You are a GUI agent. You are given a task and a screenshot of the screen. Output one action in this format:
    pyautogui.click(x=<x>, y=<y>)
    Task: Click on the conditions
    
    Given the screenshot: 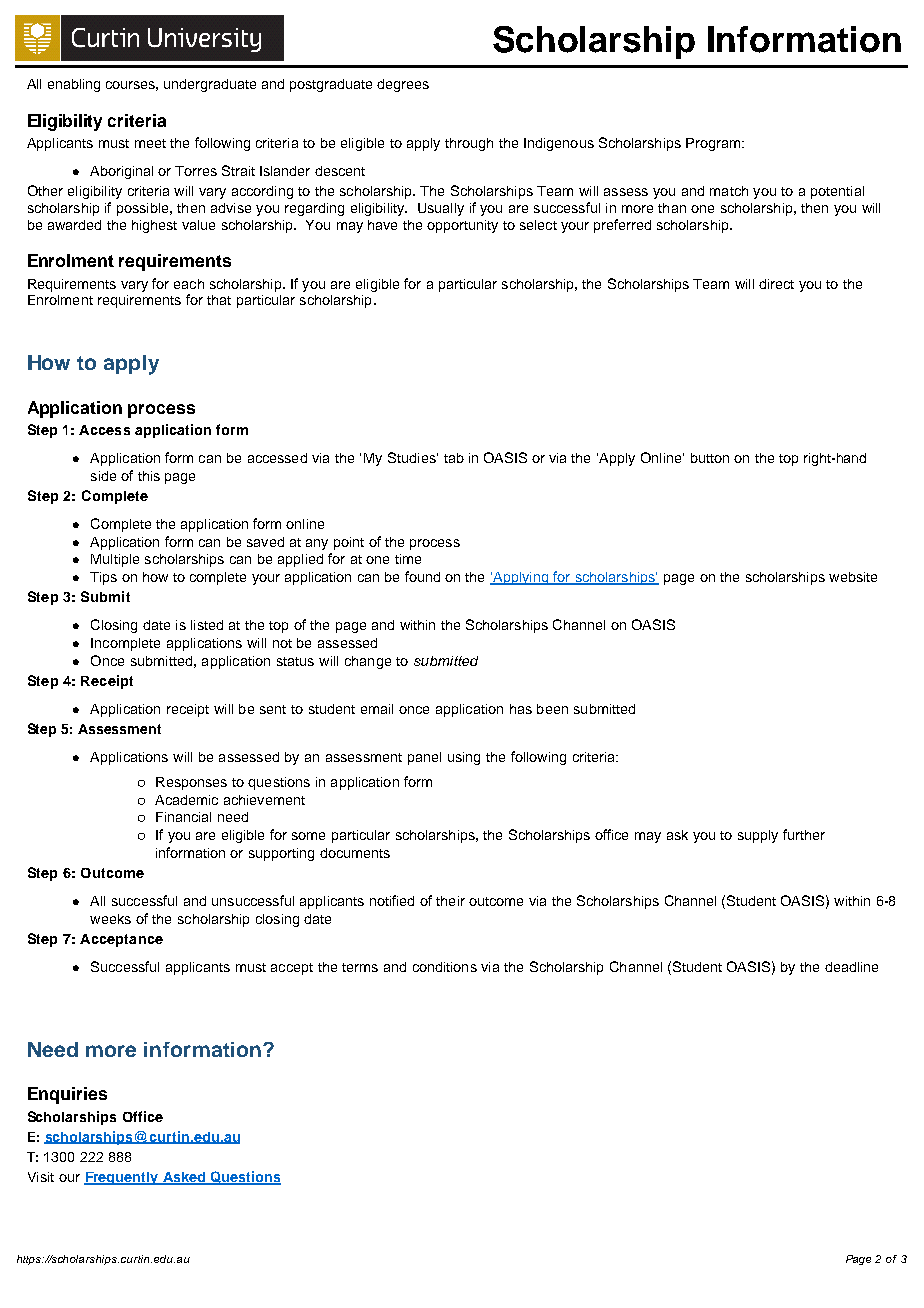 What is the action you would take?
    pyautogui.click(x=445, y=967)
